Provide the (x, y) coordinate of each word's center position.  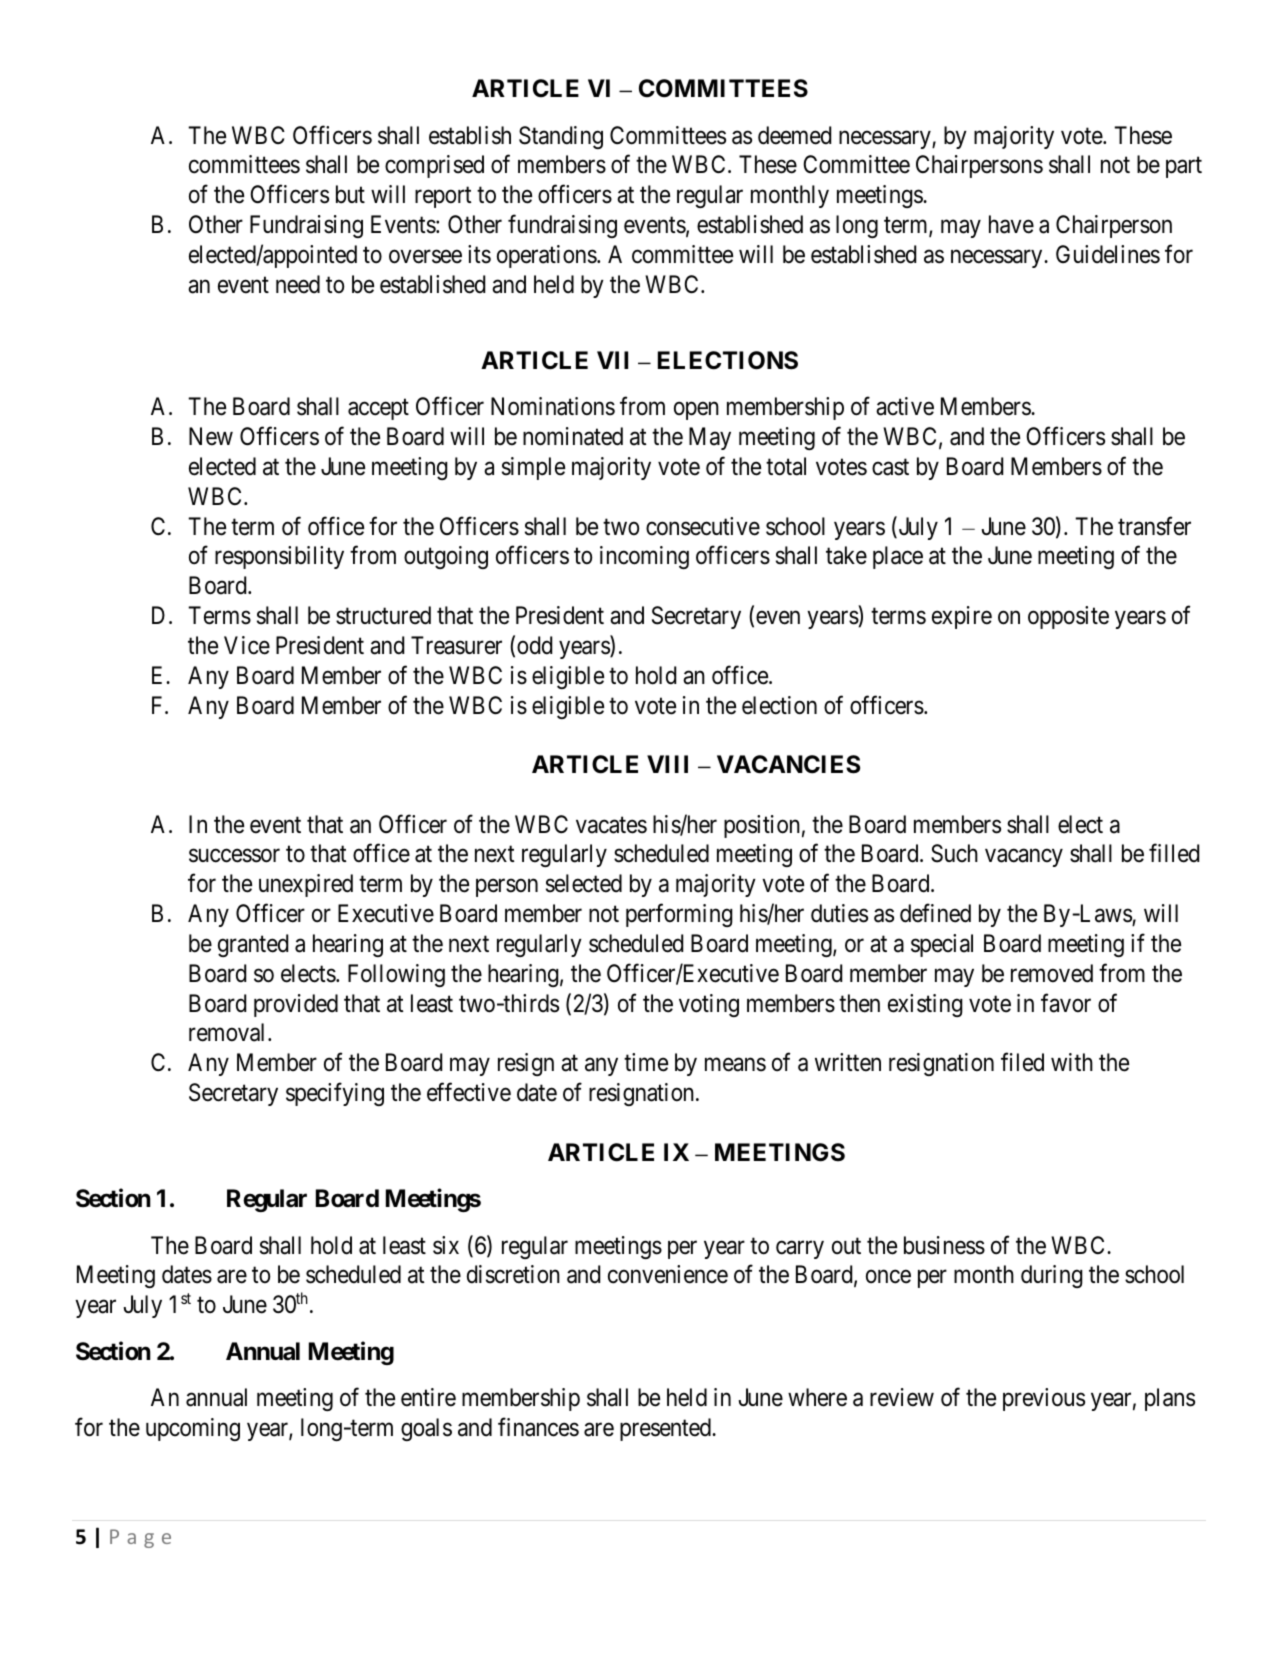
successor (234, 856)
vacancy (1024, 858)
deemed (794, 135)
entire (428, 1397)
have (1011, 224)
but (350, 194)
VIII (667, 764)
